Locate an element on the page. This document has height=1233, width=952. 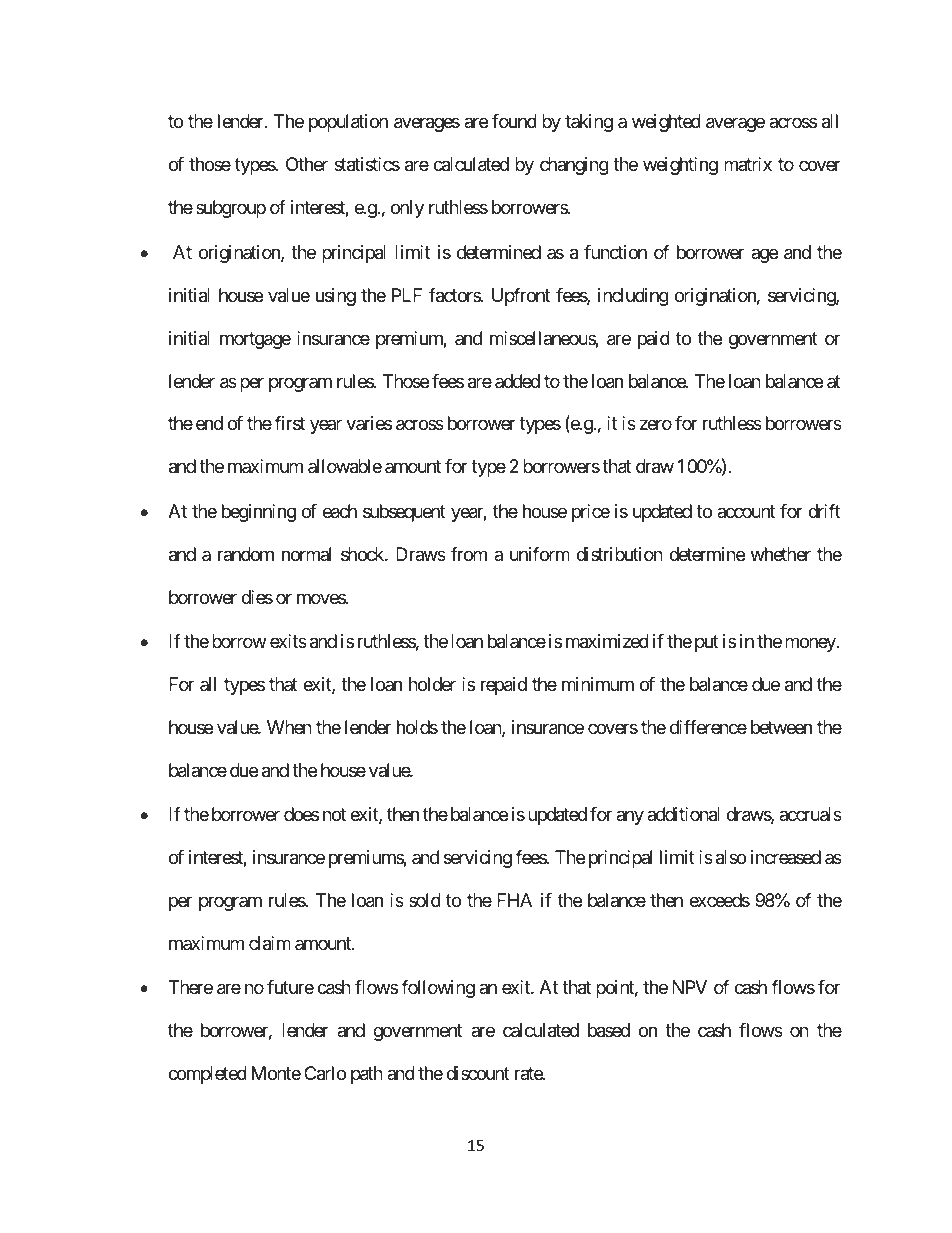
normal is located at coordinates (306, 554).
